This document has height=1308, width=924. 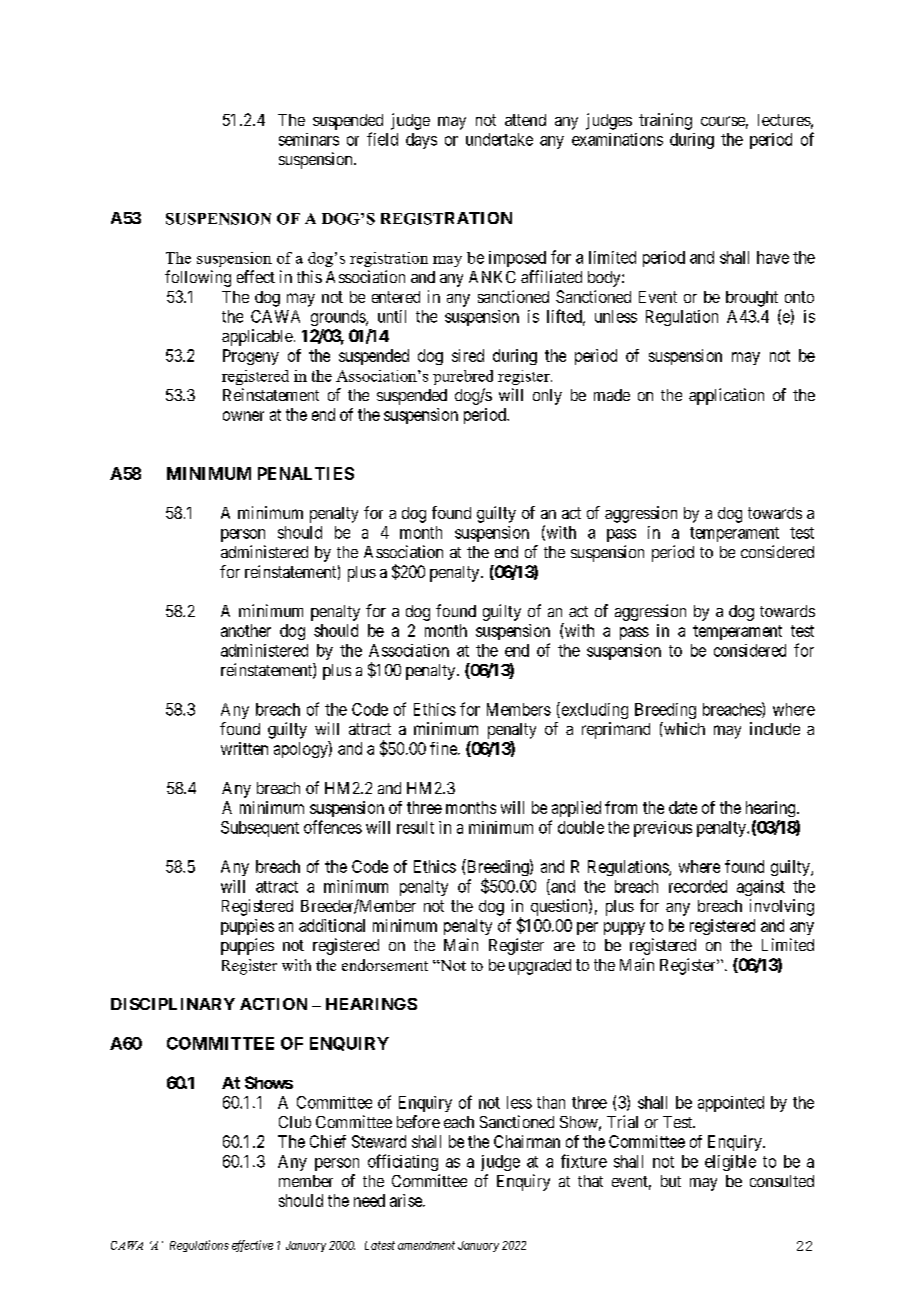 I want to click on Club, so click(x=295, y=1122).
